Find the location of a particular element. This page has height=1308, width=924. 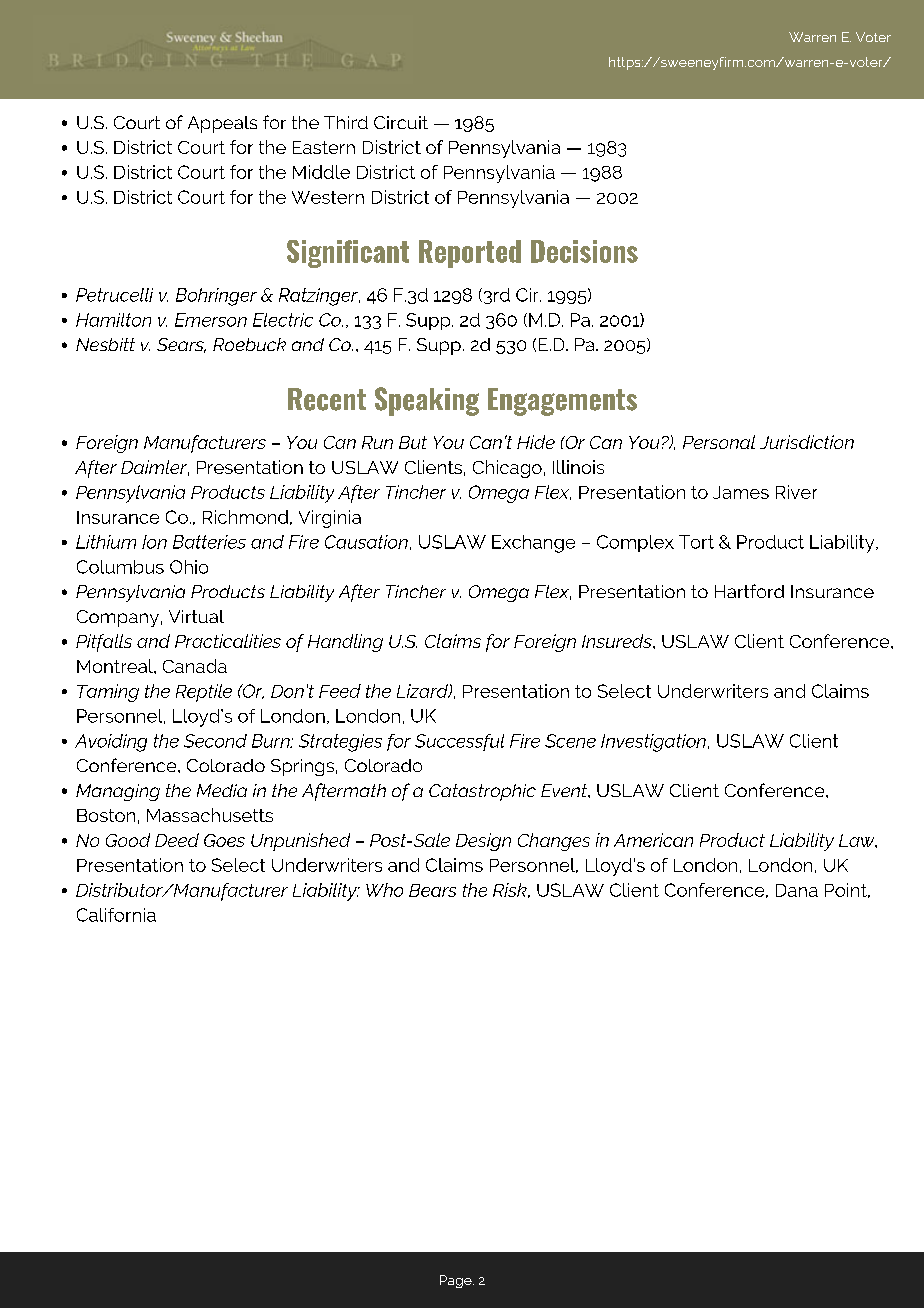

Who is located at coordinates (384, 890).
